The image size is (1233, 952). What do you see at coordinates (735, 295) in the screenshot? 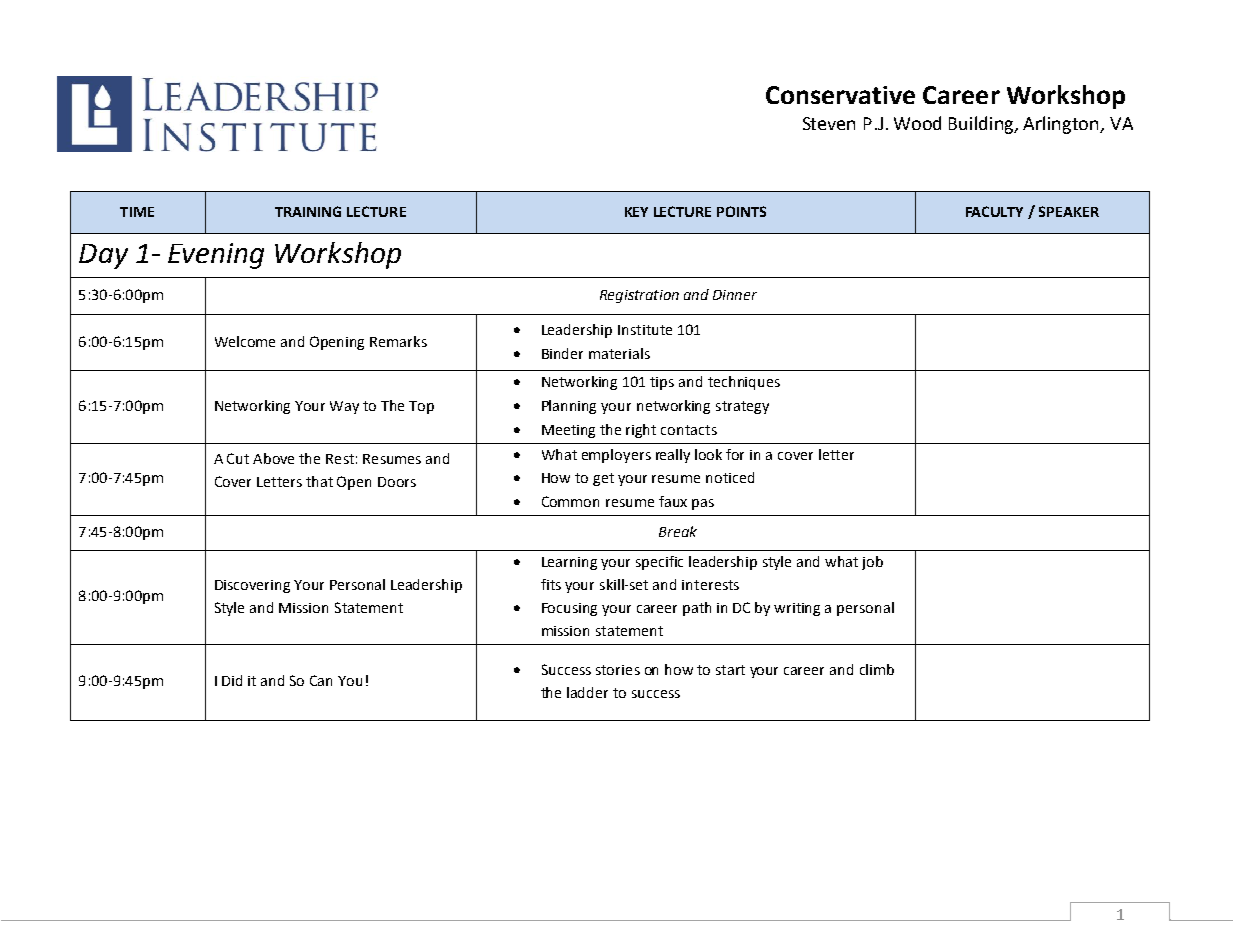
I see `Dinner` at bounding box center [735, 295].
